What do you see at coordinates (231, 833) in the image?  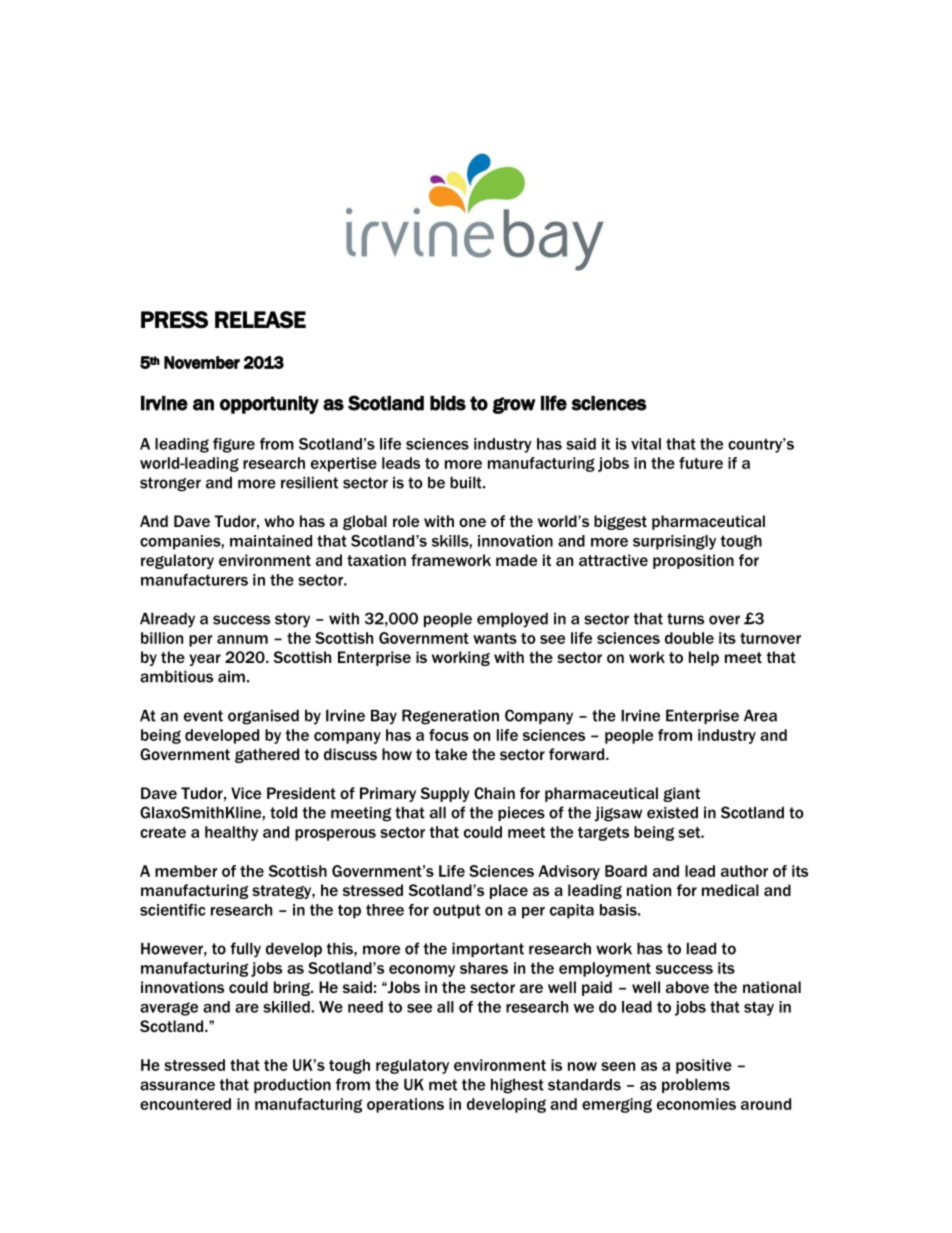 I see `healthy` at bounding box center [231, 833].
